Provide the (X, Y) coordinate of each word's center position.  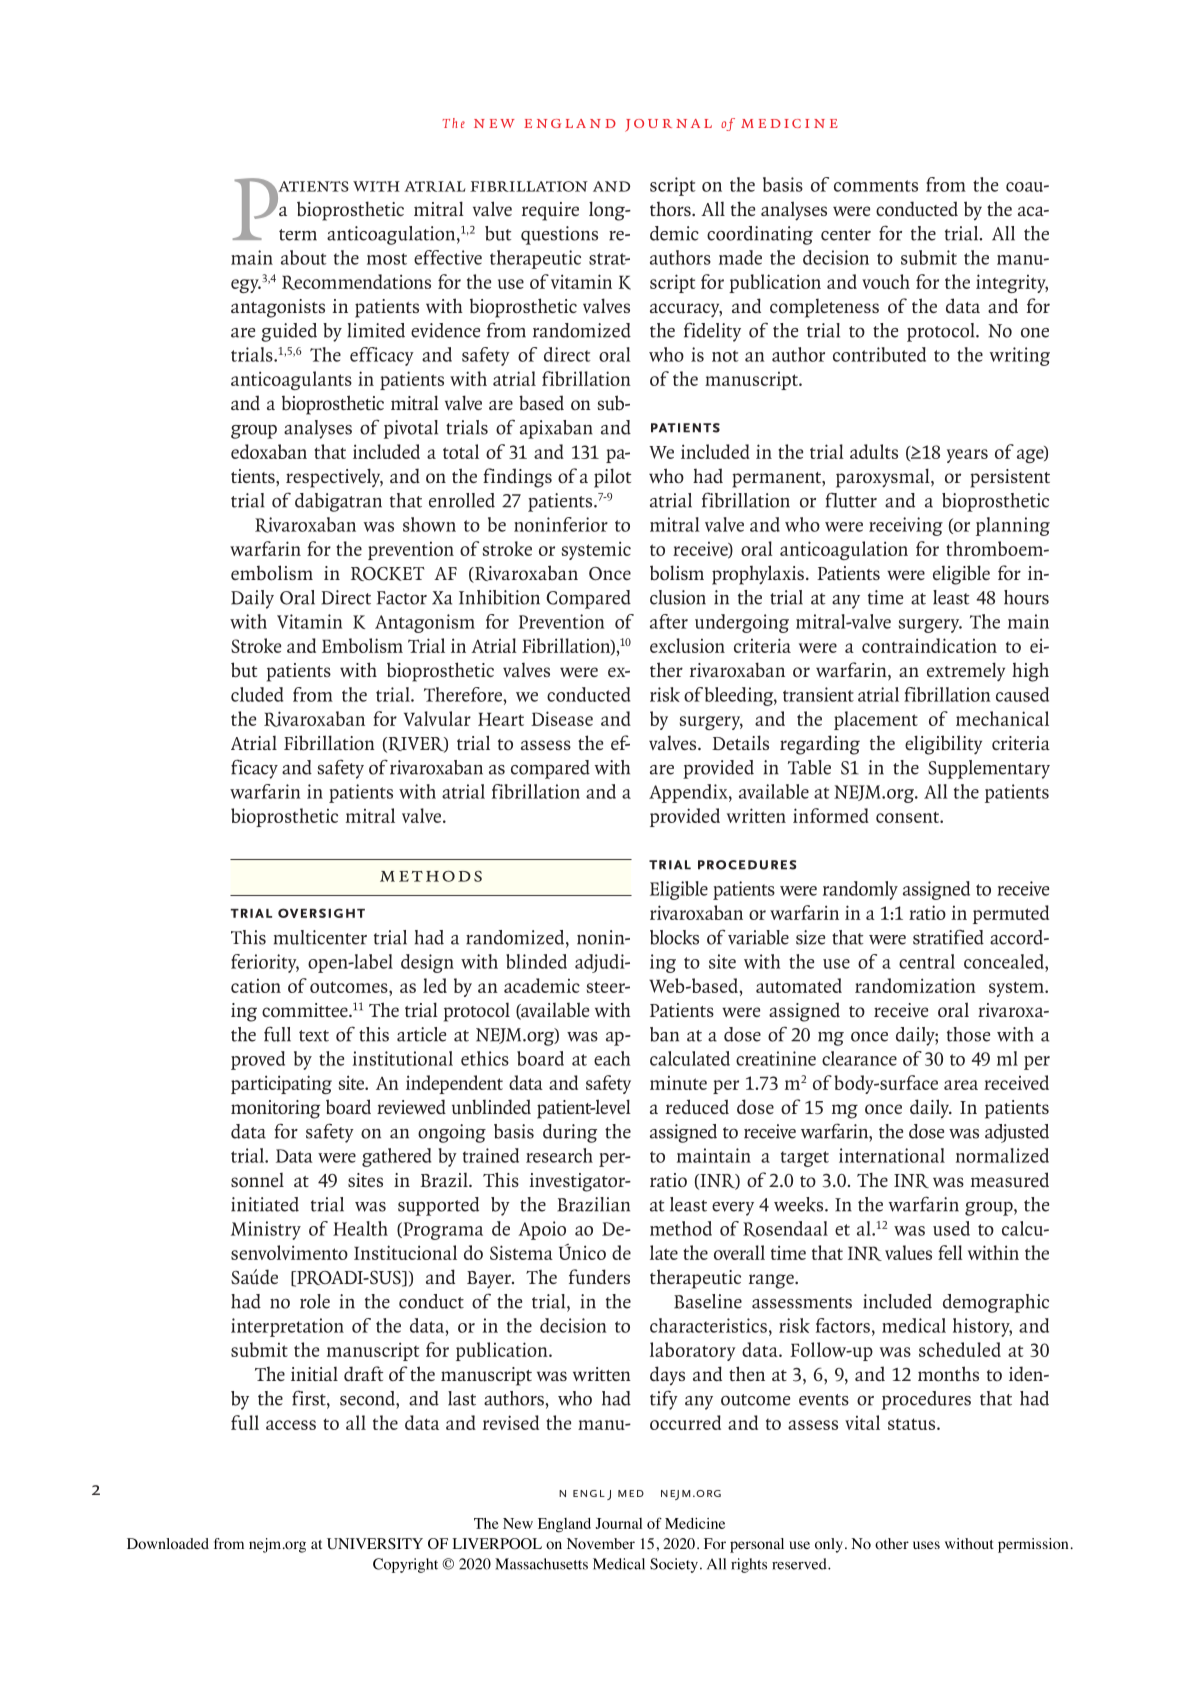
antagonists (278, 308)
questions (559, 235)
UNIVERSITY (375, 1544)
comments (876, 186)
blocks (674, 937)
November (601, 1544)
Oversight (321, 913)
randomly (860, 890)
